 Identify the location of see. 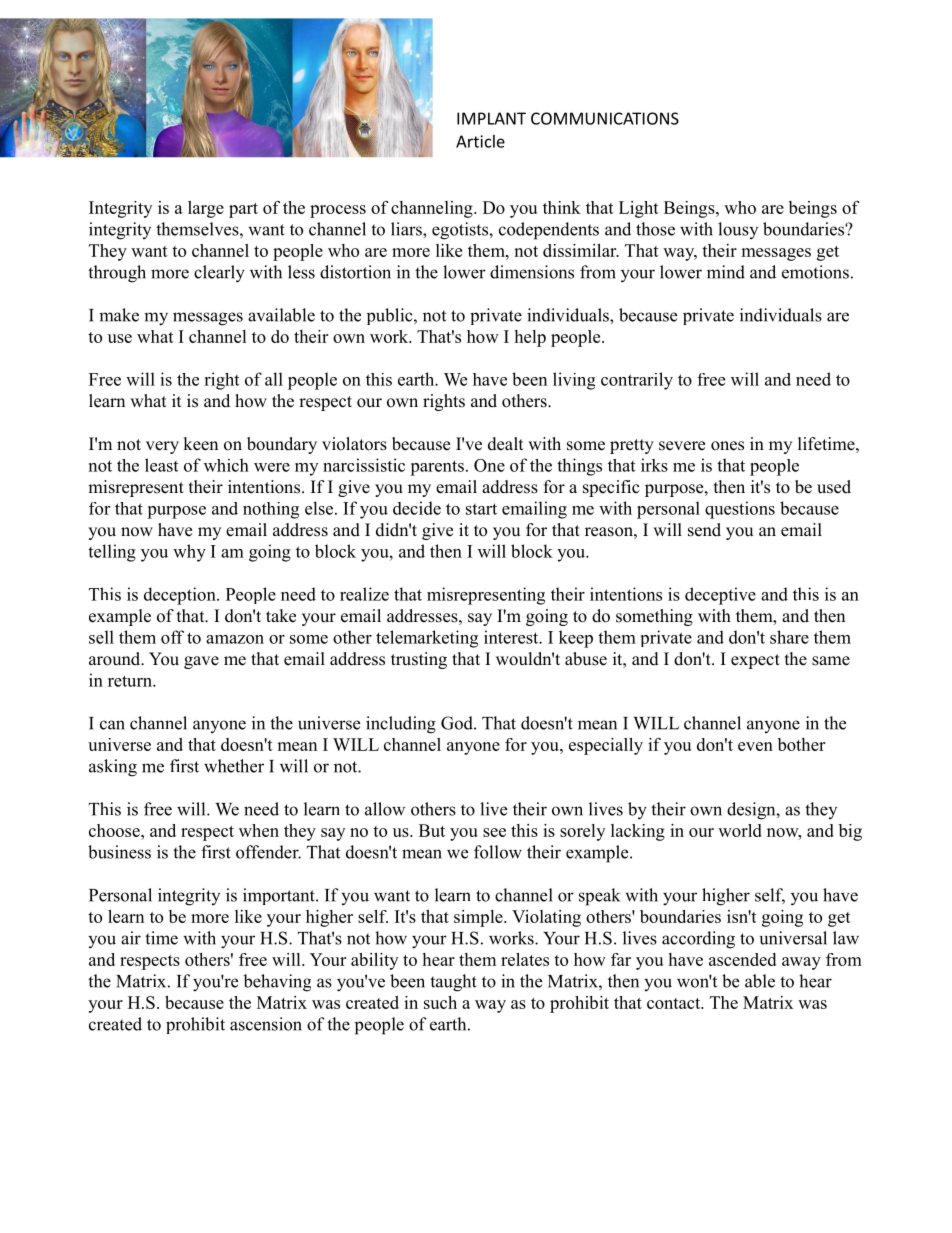
(494, 832).
